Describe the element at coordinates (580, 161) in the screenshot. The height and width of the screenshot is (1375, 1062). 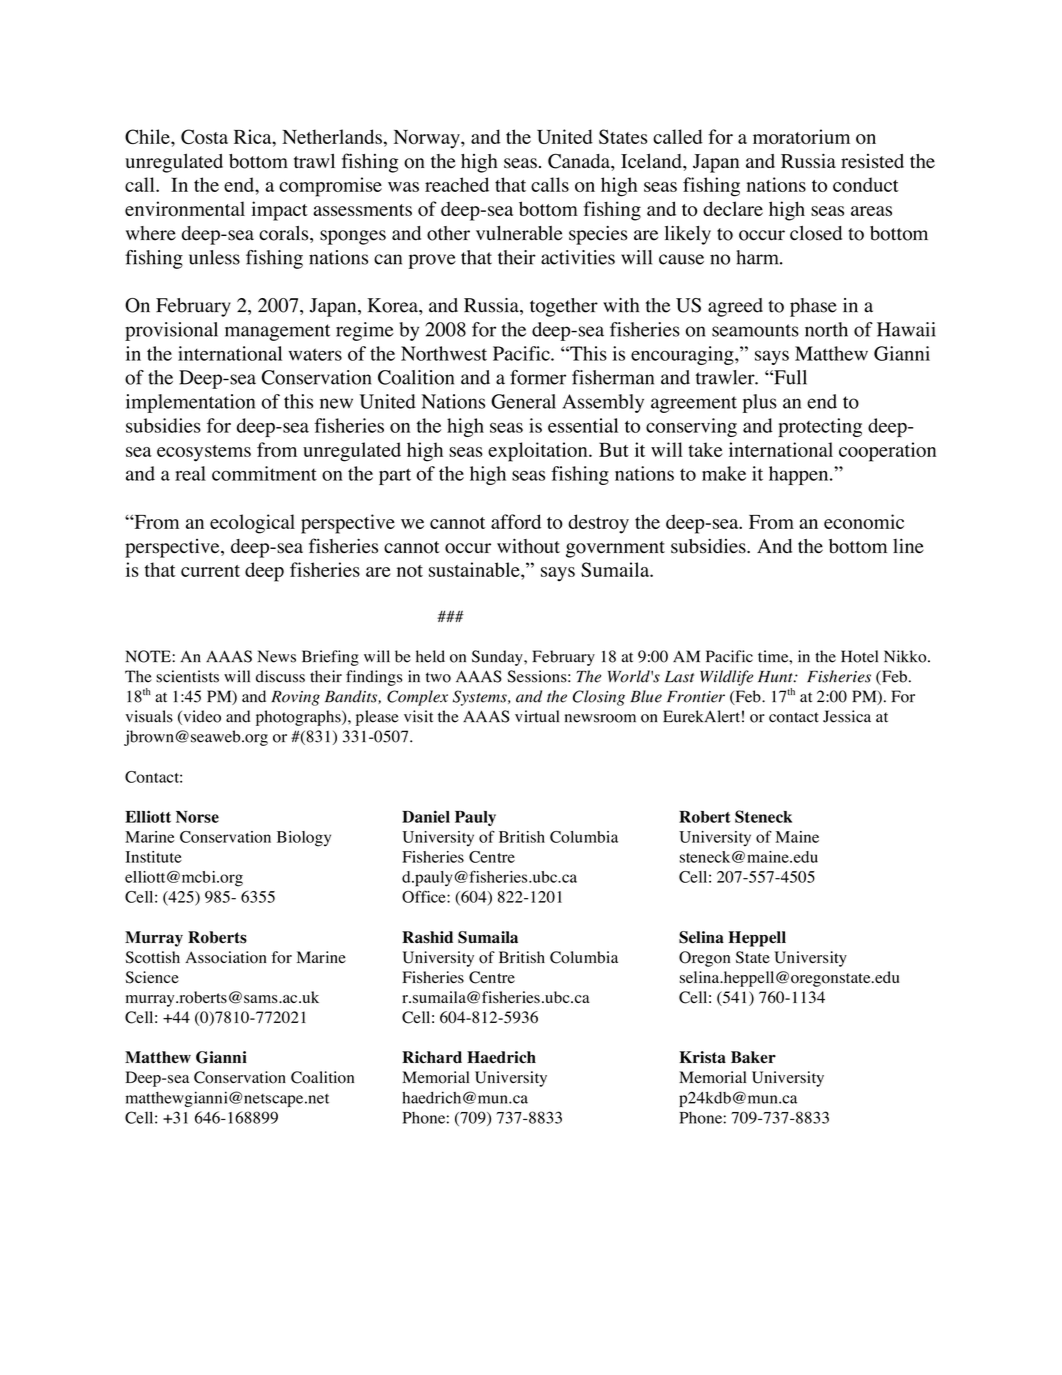
I see `Canada` at that location.
